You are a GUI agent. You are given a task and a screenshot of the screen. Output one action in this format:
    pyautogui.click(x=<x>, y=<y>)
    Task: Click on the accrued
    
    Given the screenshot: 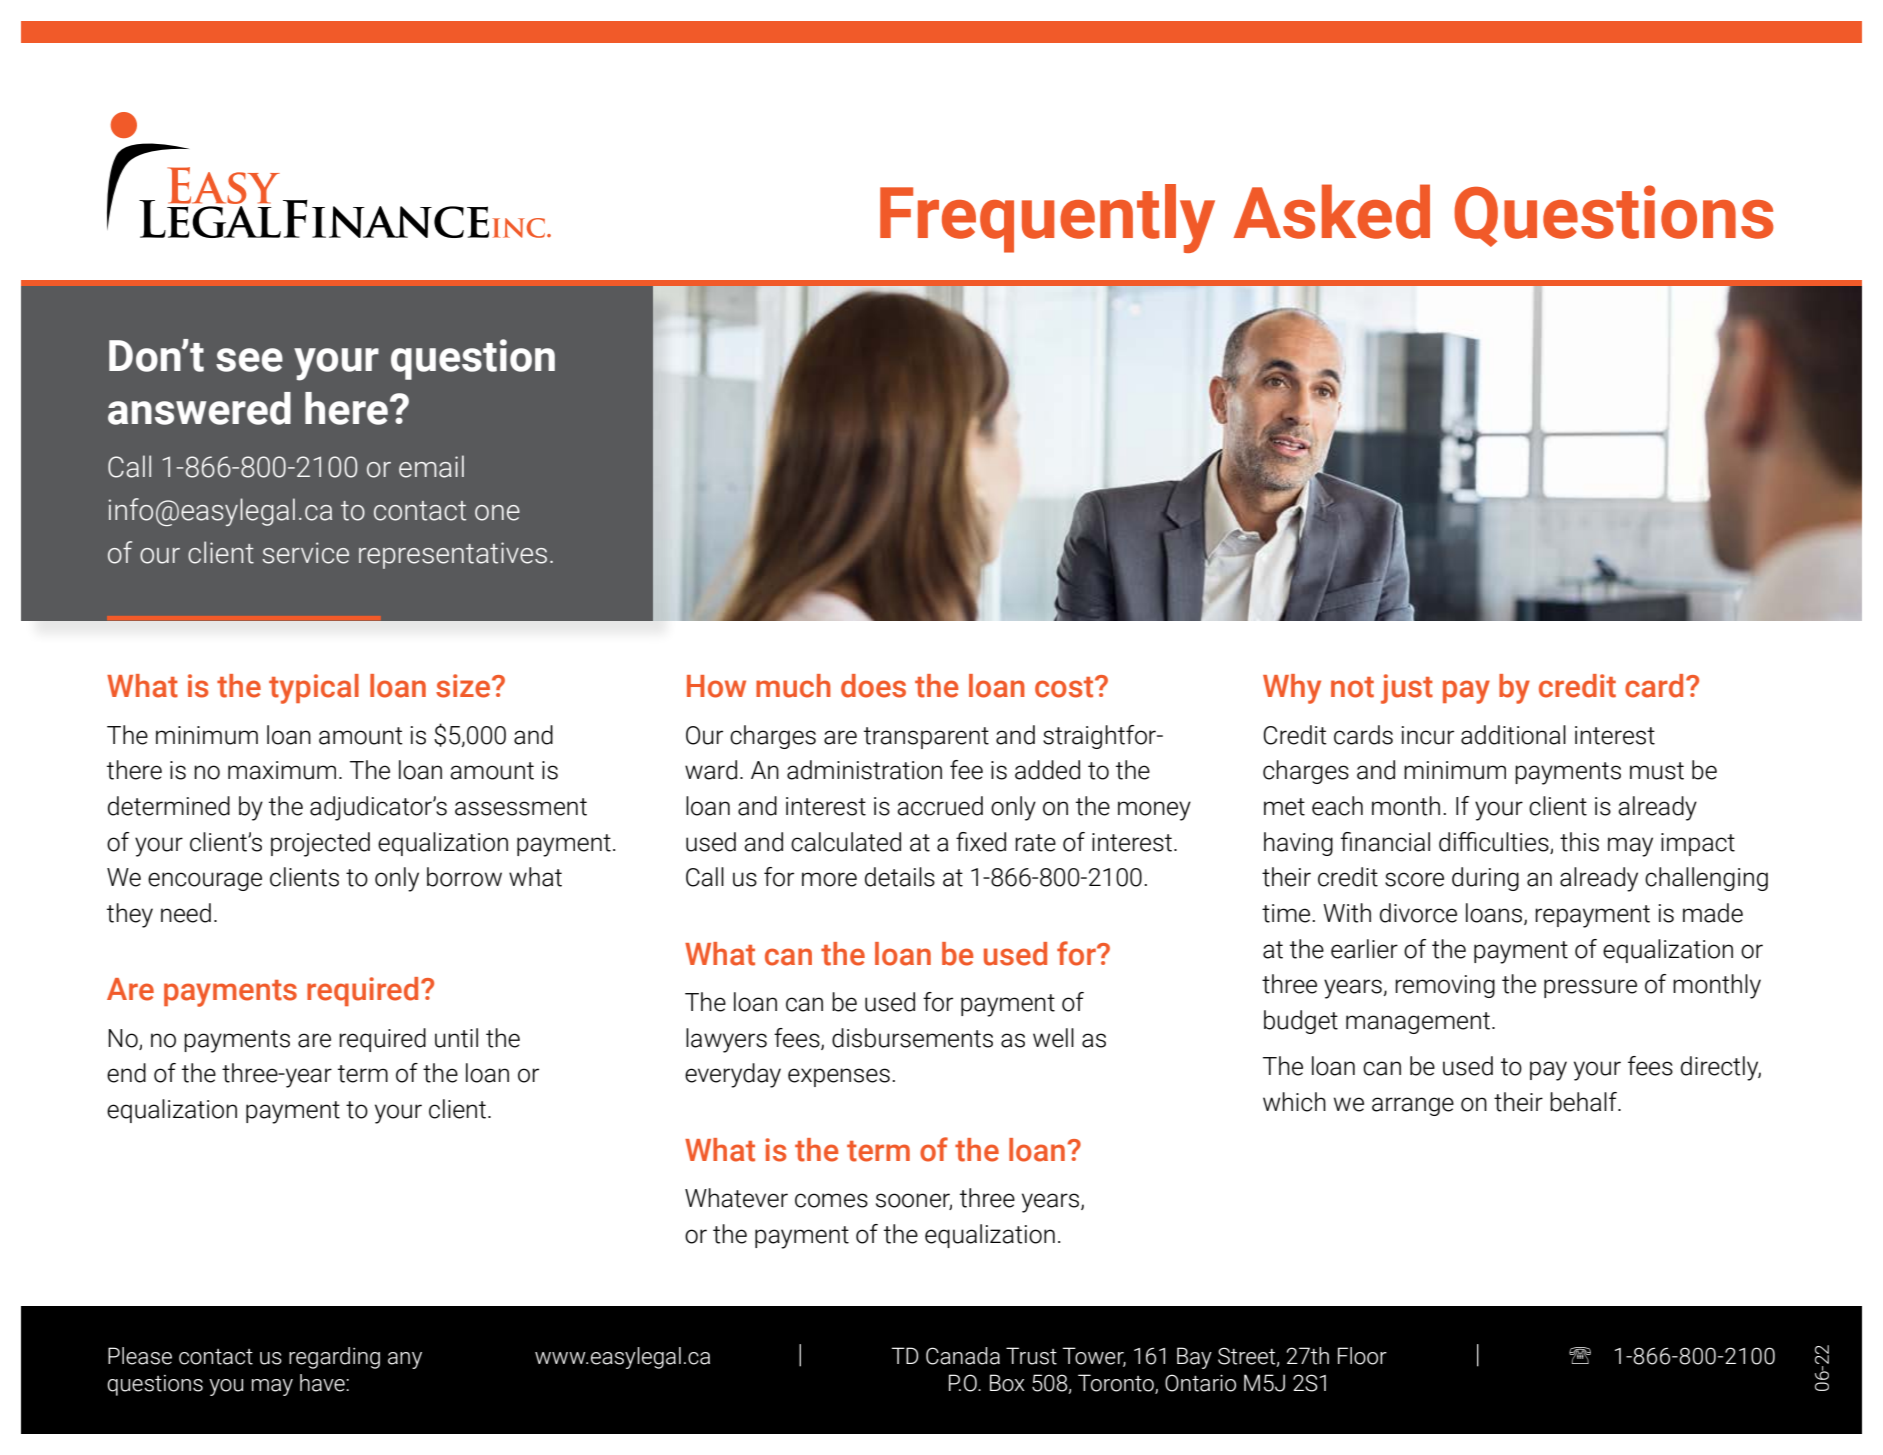 What is the action you would take?
    pyautogui.click(x=940, y=806)
